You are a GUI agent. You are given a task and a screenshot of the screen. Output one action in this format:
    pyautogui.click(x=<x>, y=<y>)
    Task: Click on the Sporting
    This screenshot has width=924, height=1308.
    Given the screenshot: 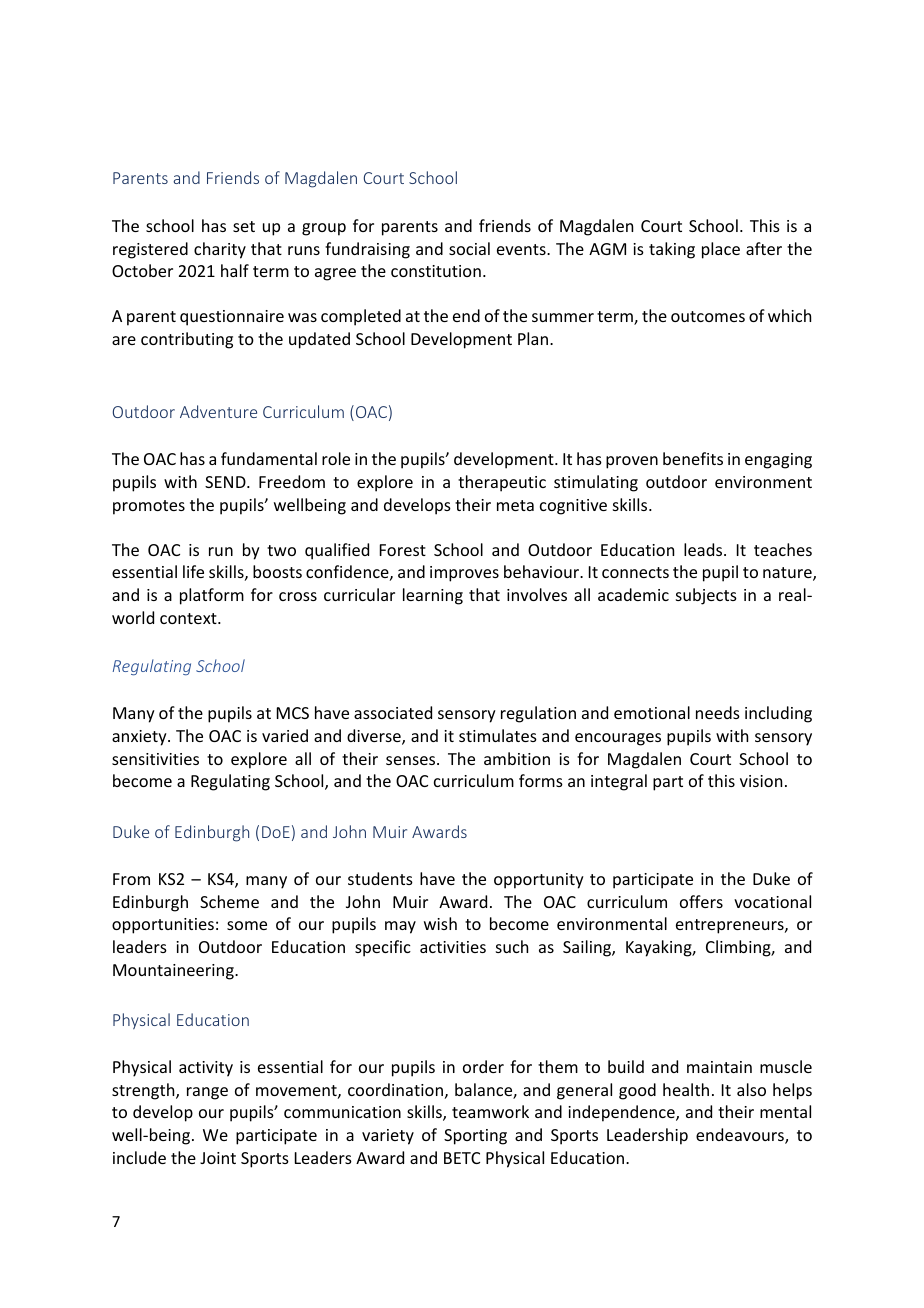 What is the action you would take?
    pyautogui.click(x=475, y=1137)
